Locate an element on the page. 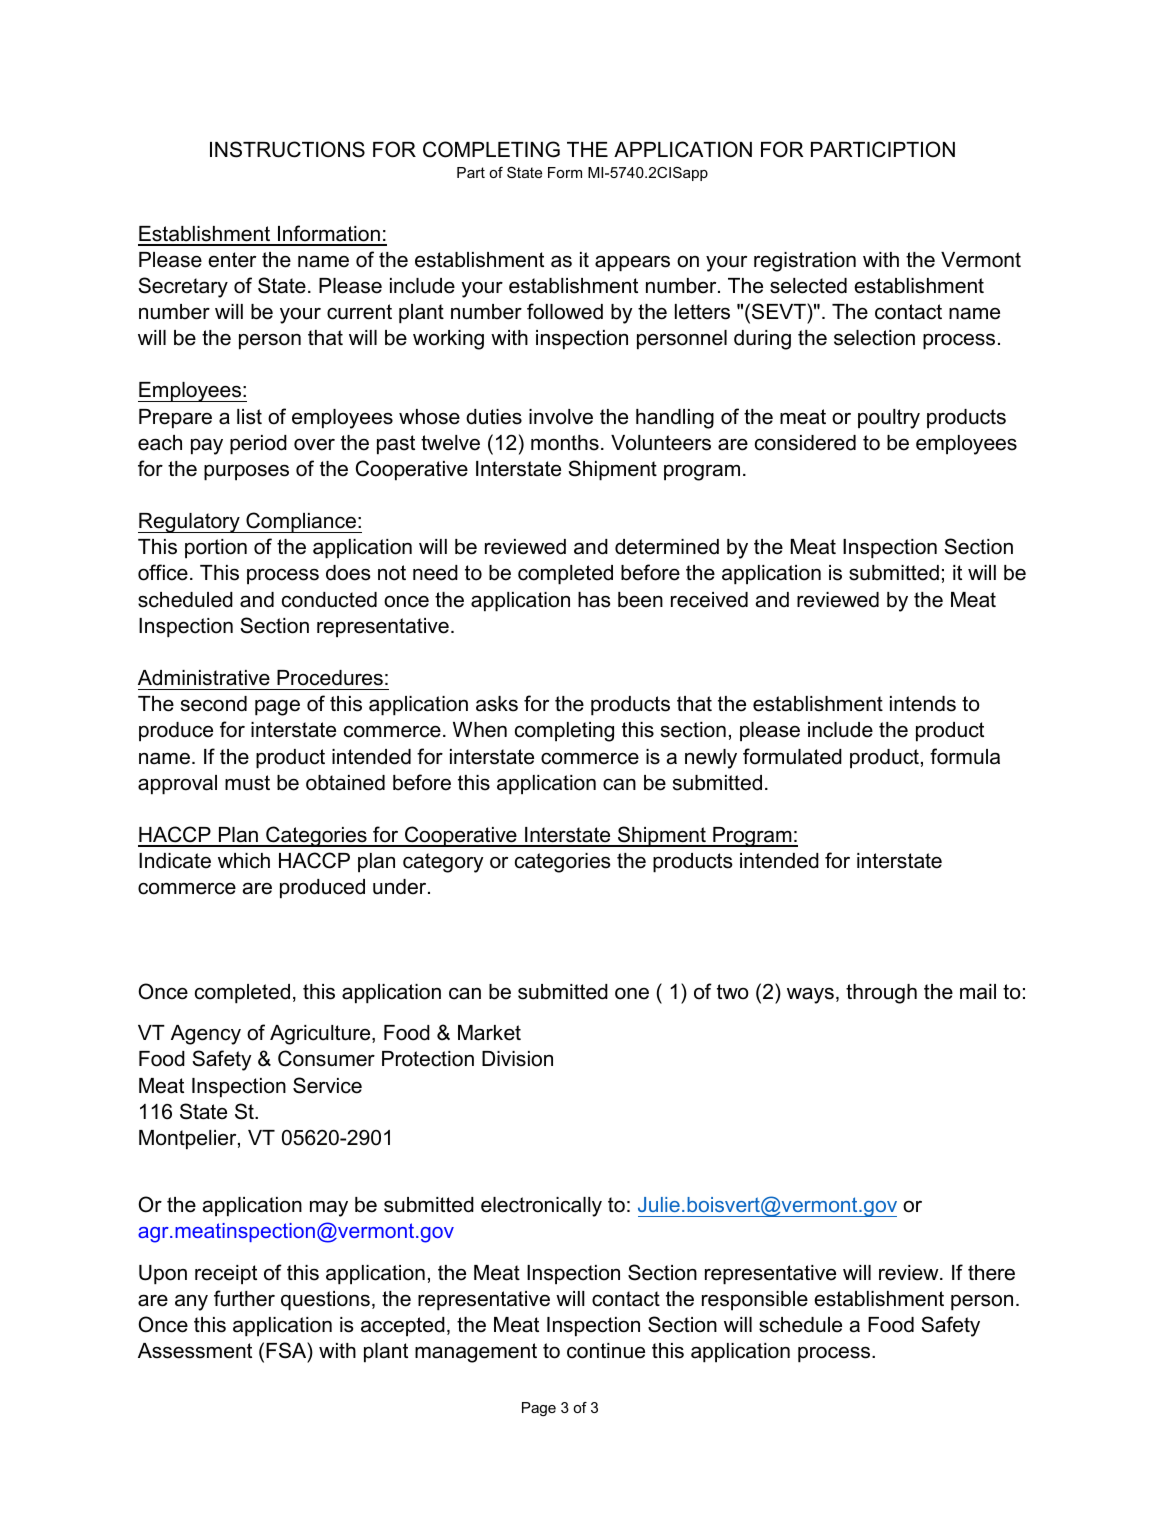  INSTRUCTIONS is located at coordinates (287, 149).
